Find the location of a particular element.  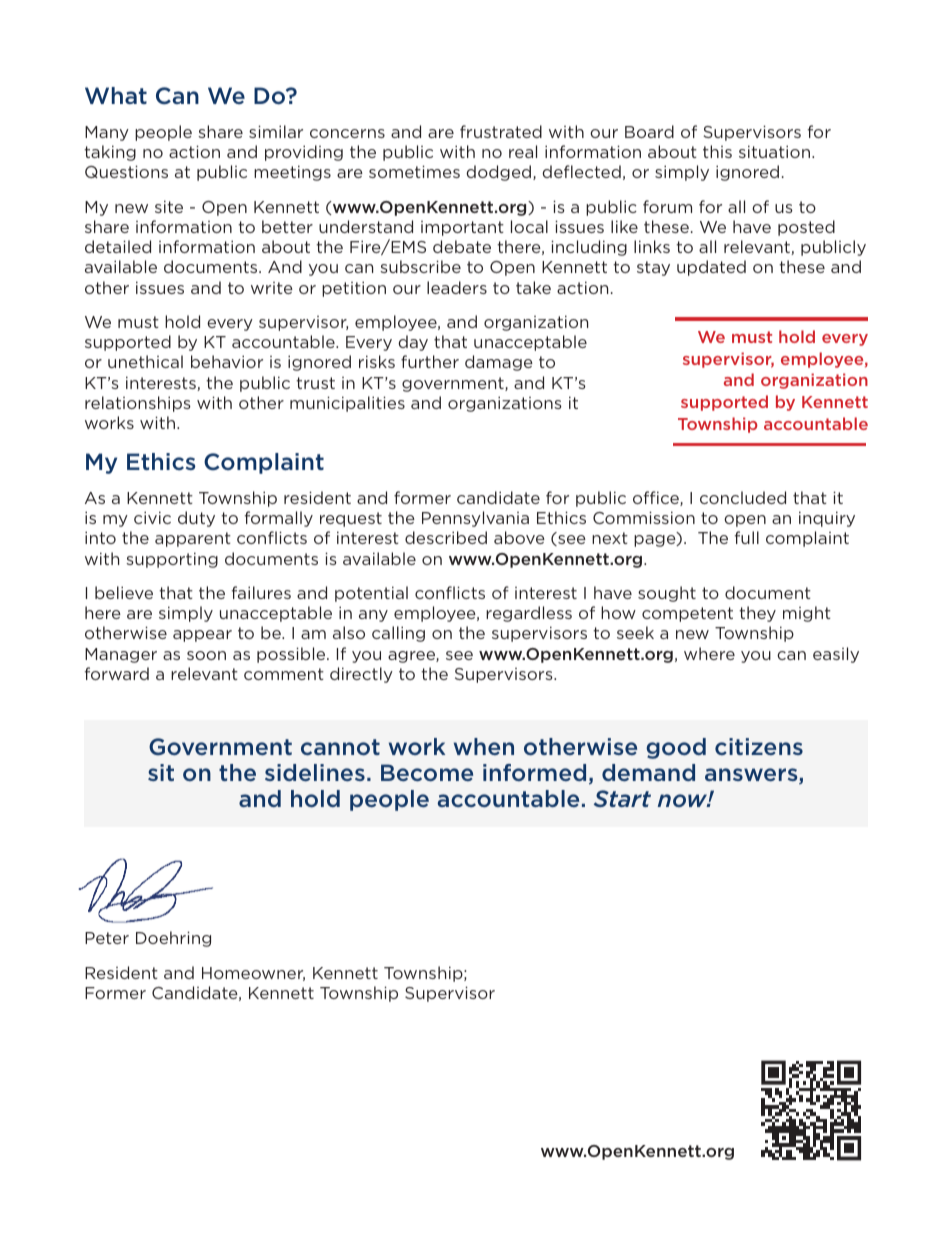

apparent is located at coordinates (193, 539).
